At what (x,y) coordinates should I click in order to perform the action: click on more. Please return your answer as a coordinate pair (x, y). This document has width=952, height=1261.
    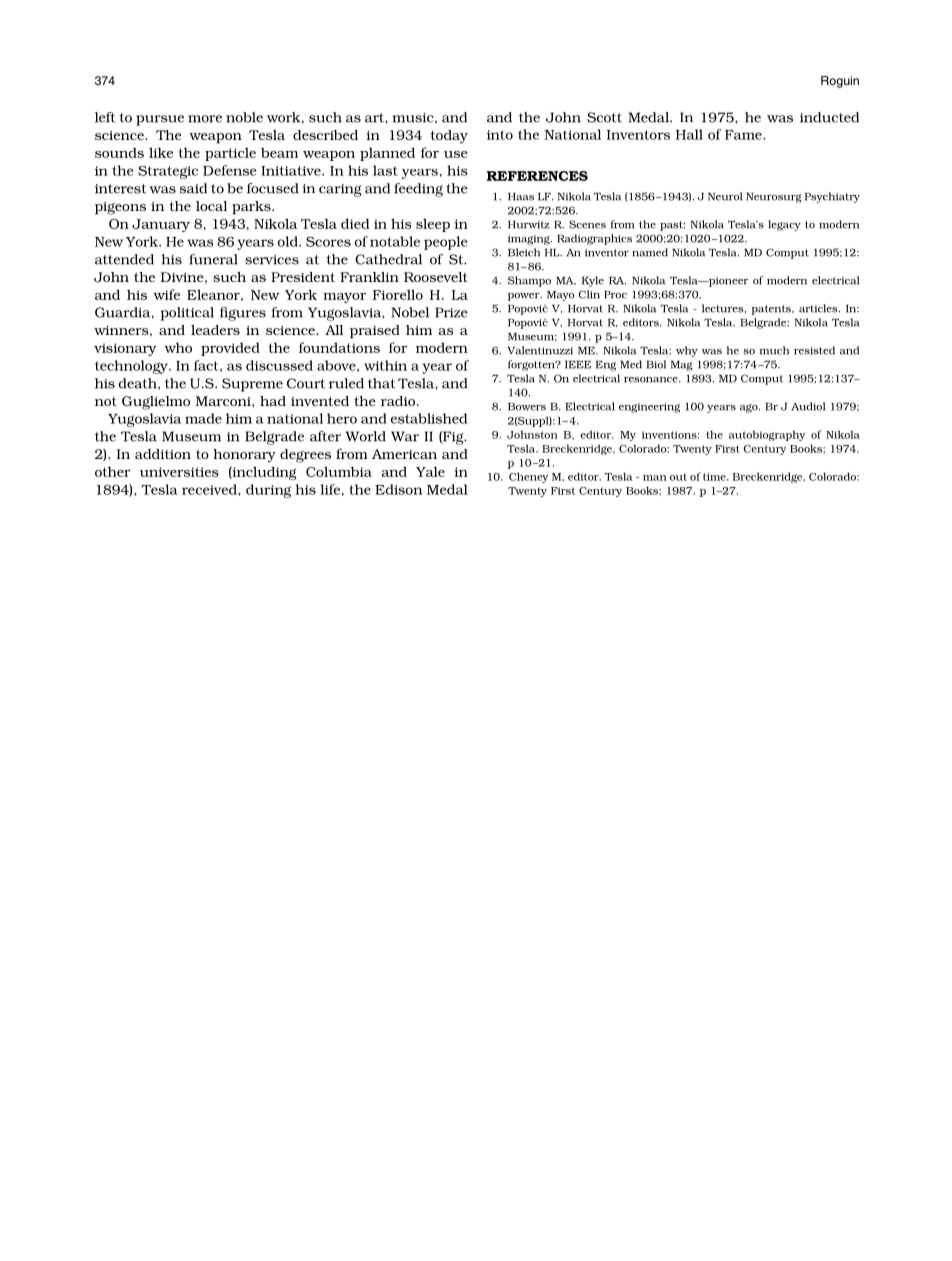
    Looking at the image, I should click on (205, 119).
